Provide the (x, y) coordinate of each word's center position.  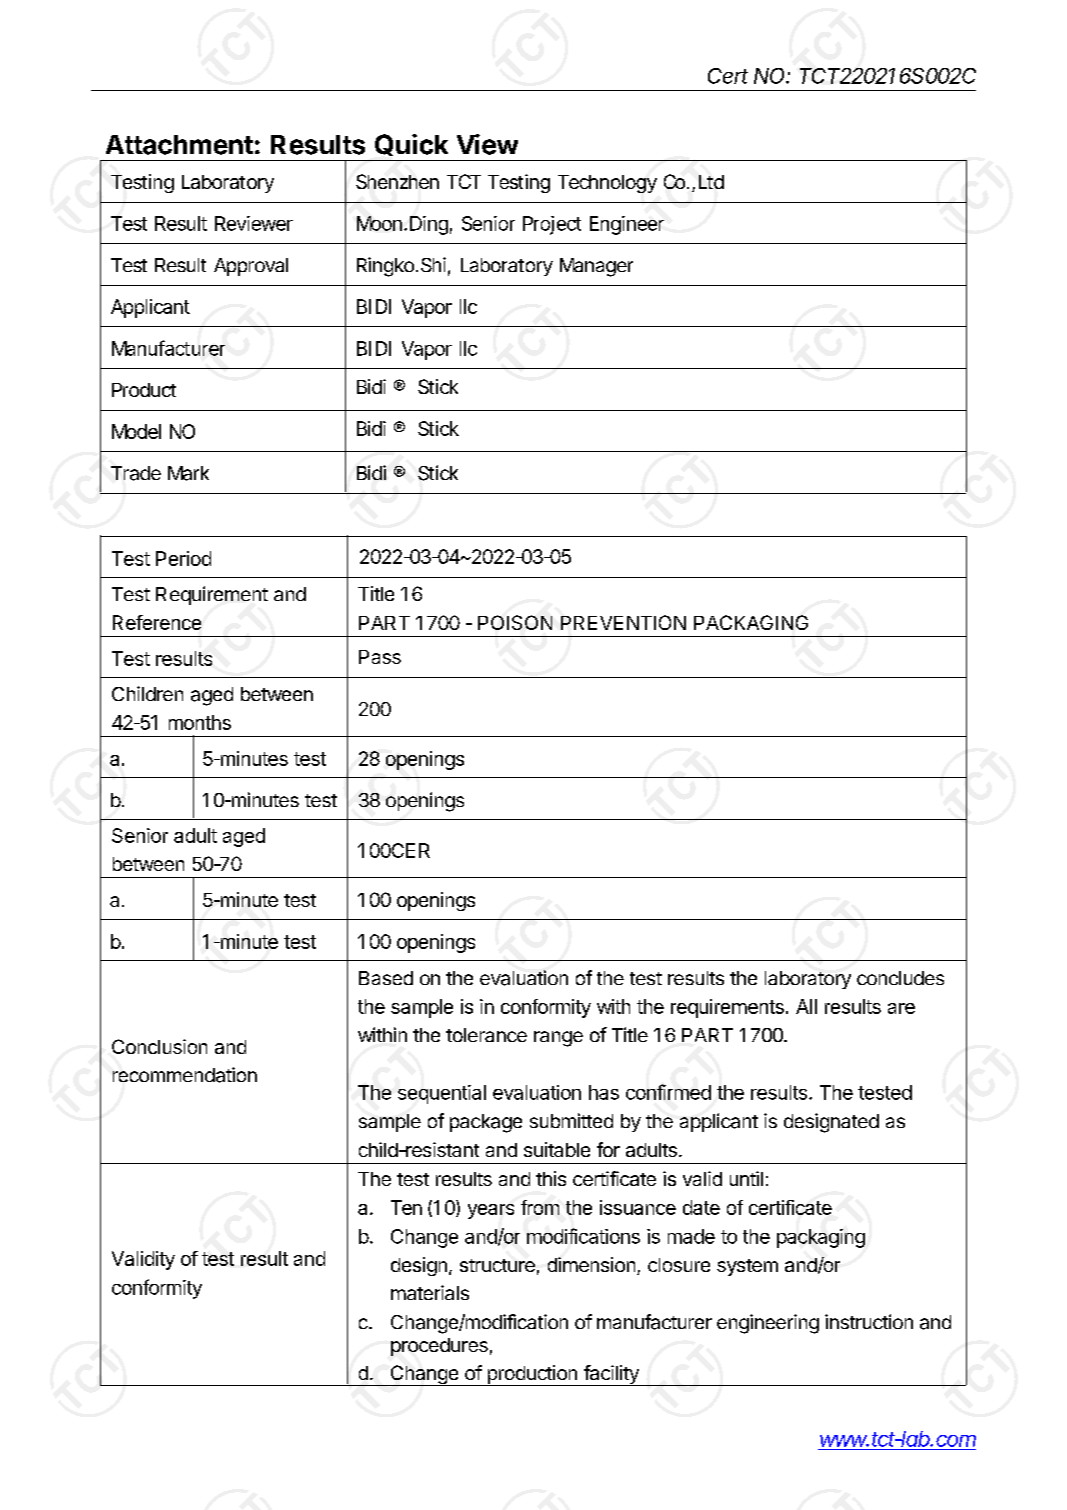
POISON (515, 622)
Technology (607, 184)
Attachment (179, 145)
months (200, 722)
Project (552, 225)
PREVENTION (623, 622)
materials (430, 1292)
